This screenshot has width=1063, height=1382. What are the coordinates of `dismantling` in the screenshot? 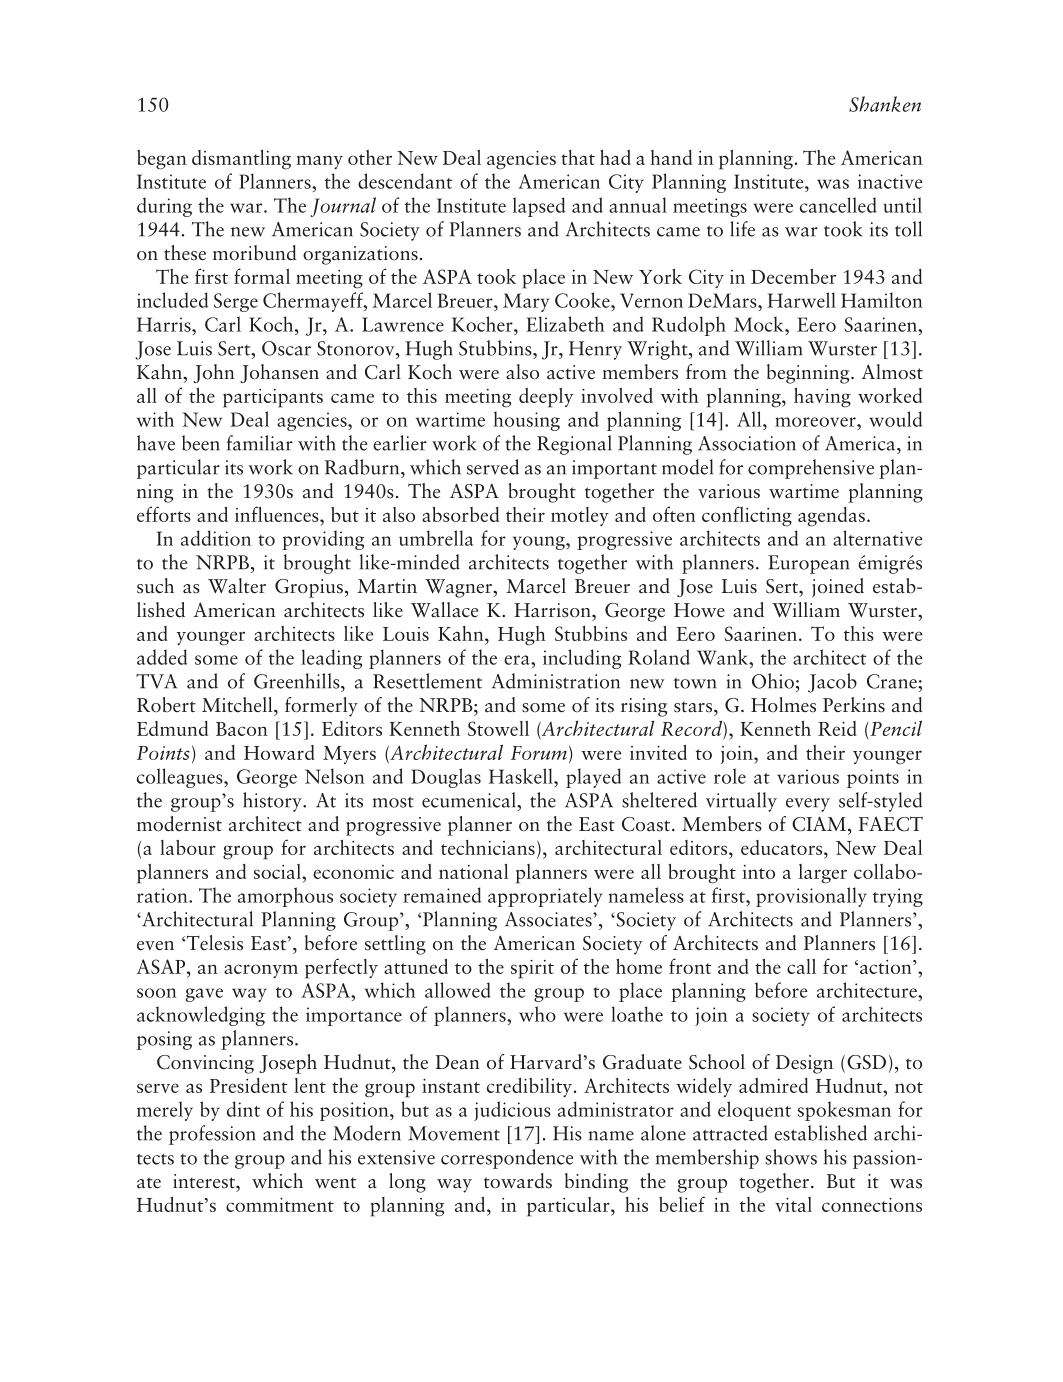 It's located at (241, 160).
